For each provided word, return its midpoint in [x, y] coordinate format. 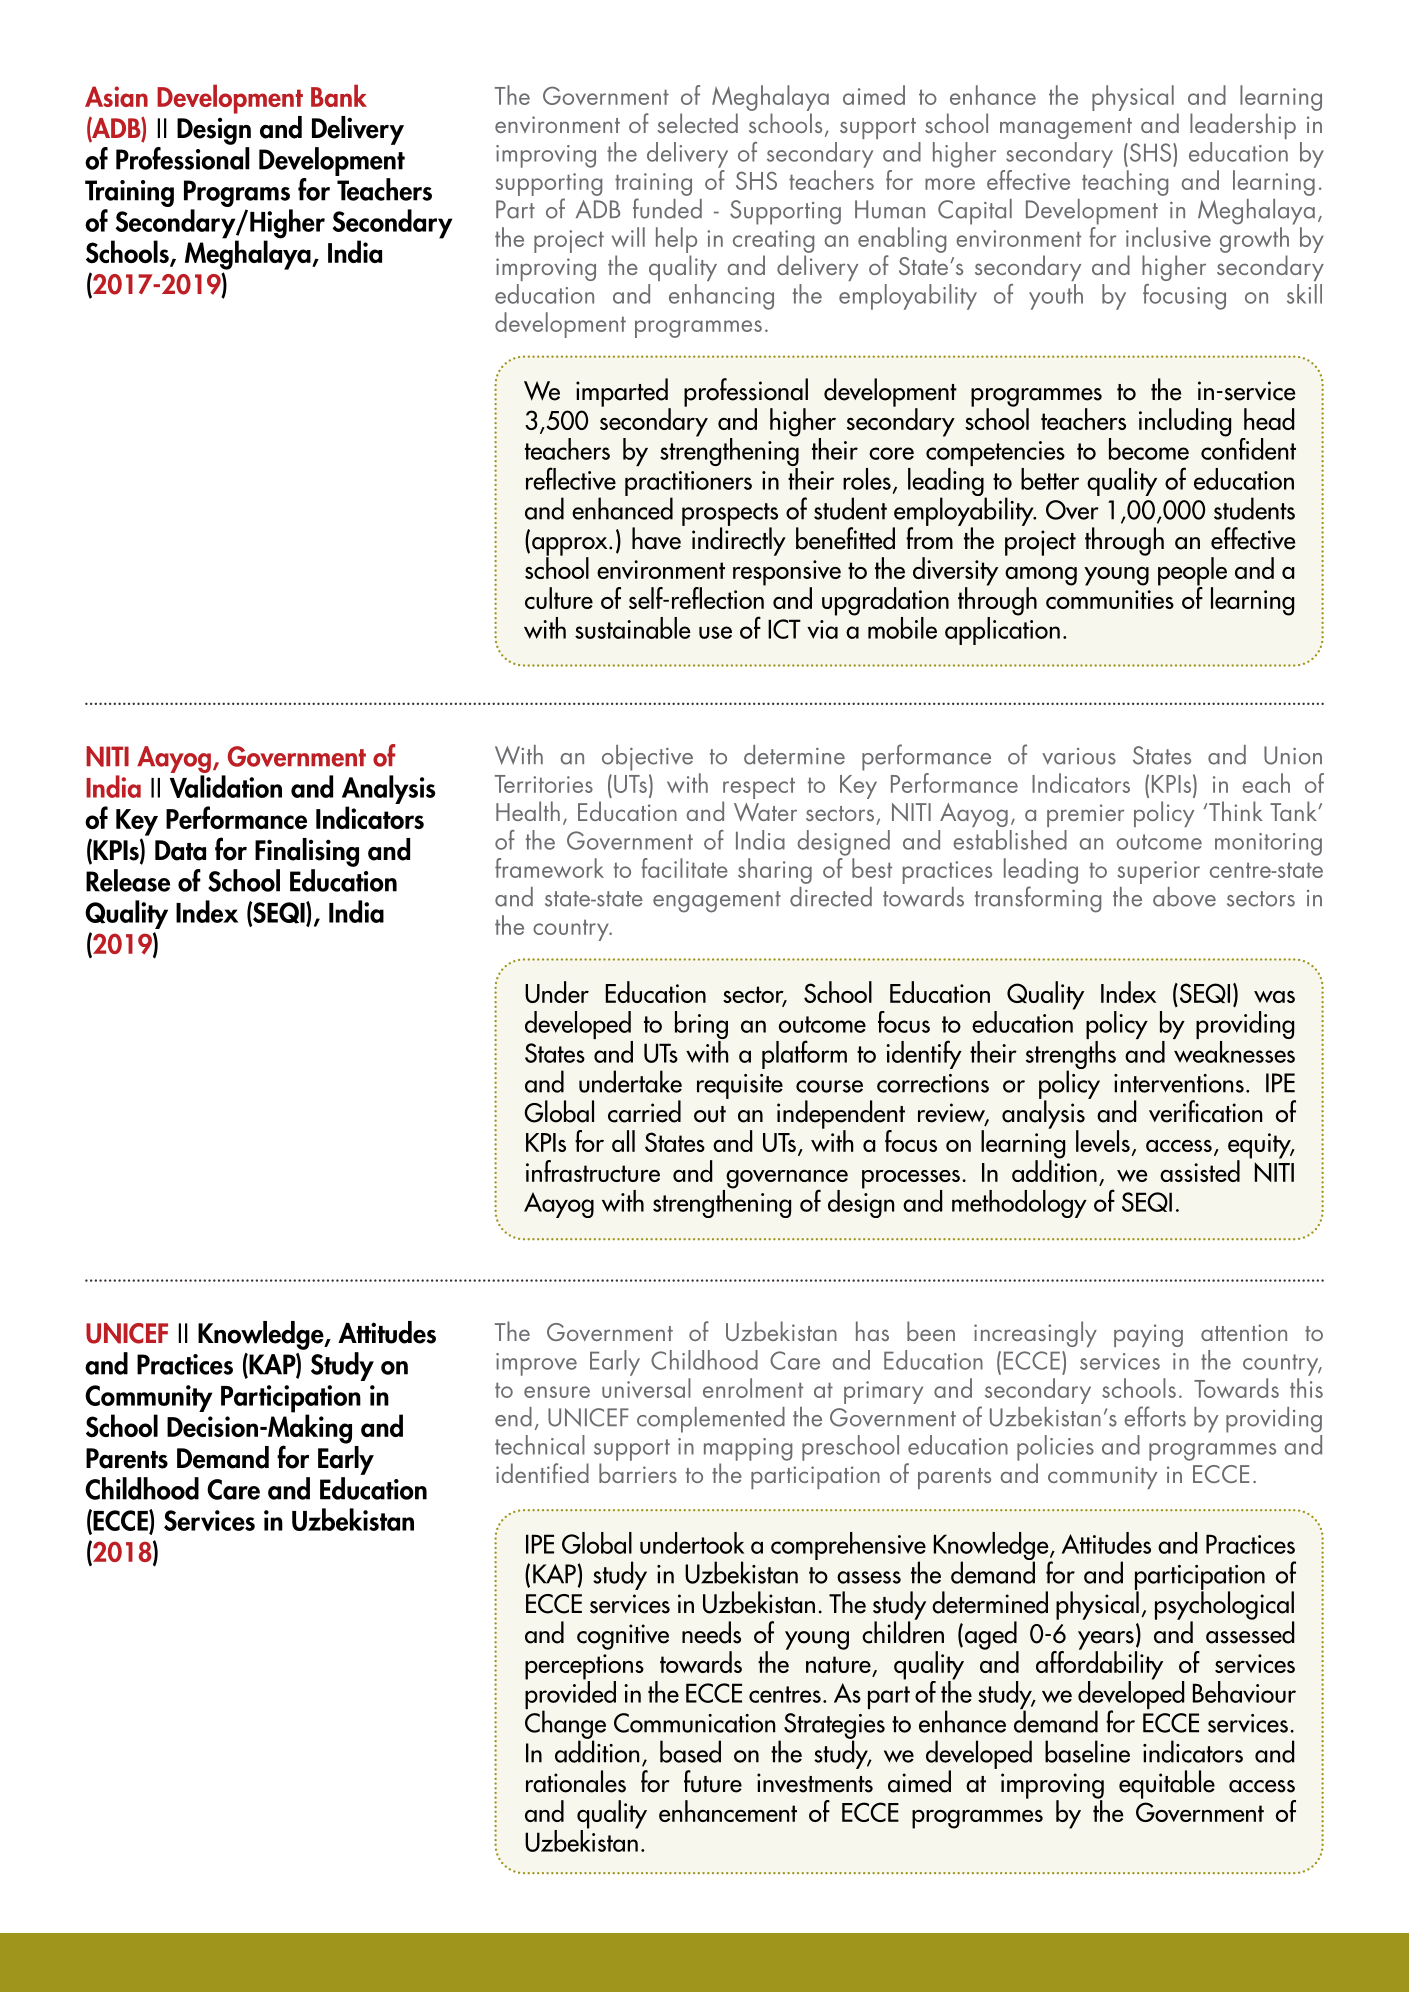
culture [559, 598]
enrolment [753, 1388]
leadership [1243, 126]
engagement [717, 902]
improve [536, 1364]
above [1184, 897]
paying [1148, 1335]
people [1192, 572]
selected [698, 123]
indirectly [739, 540]
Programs [238, 195]
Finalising [307, 852]
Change [565, 1724]
